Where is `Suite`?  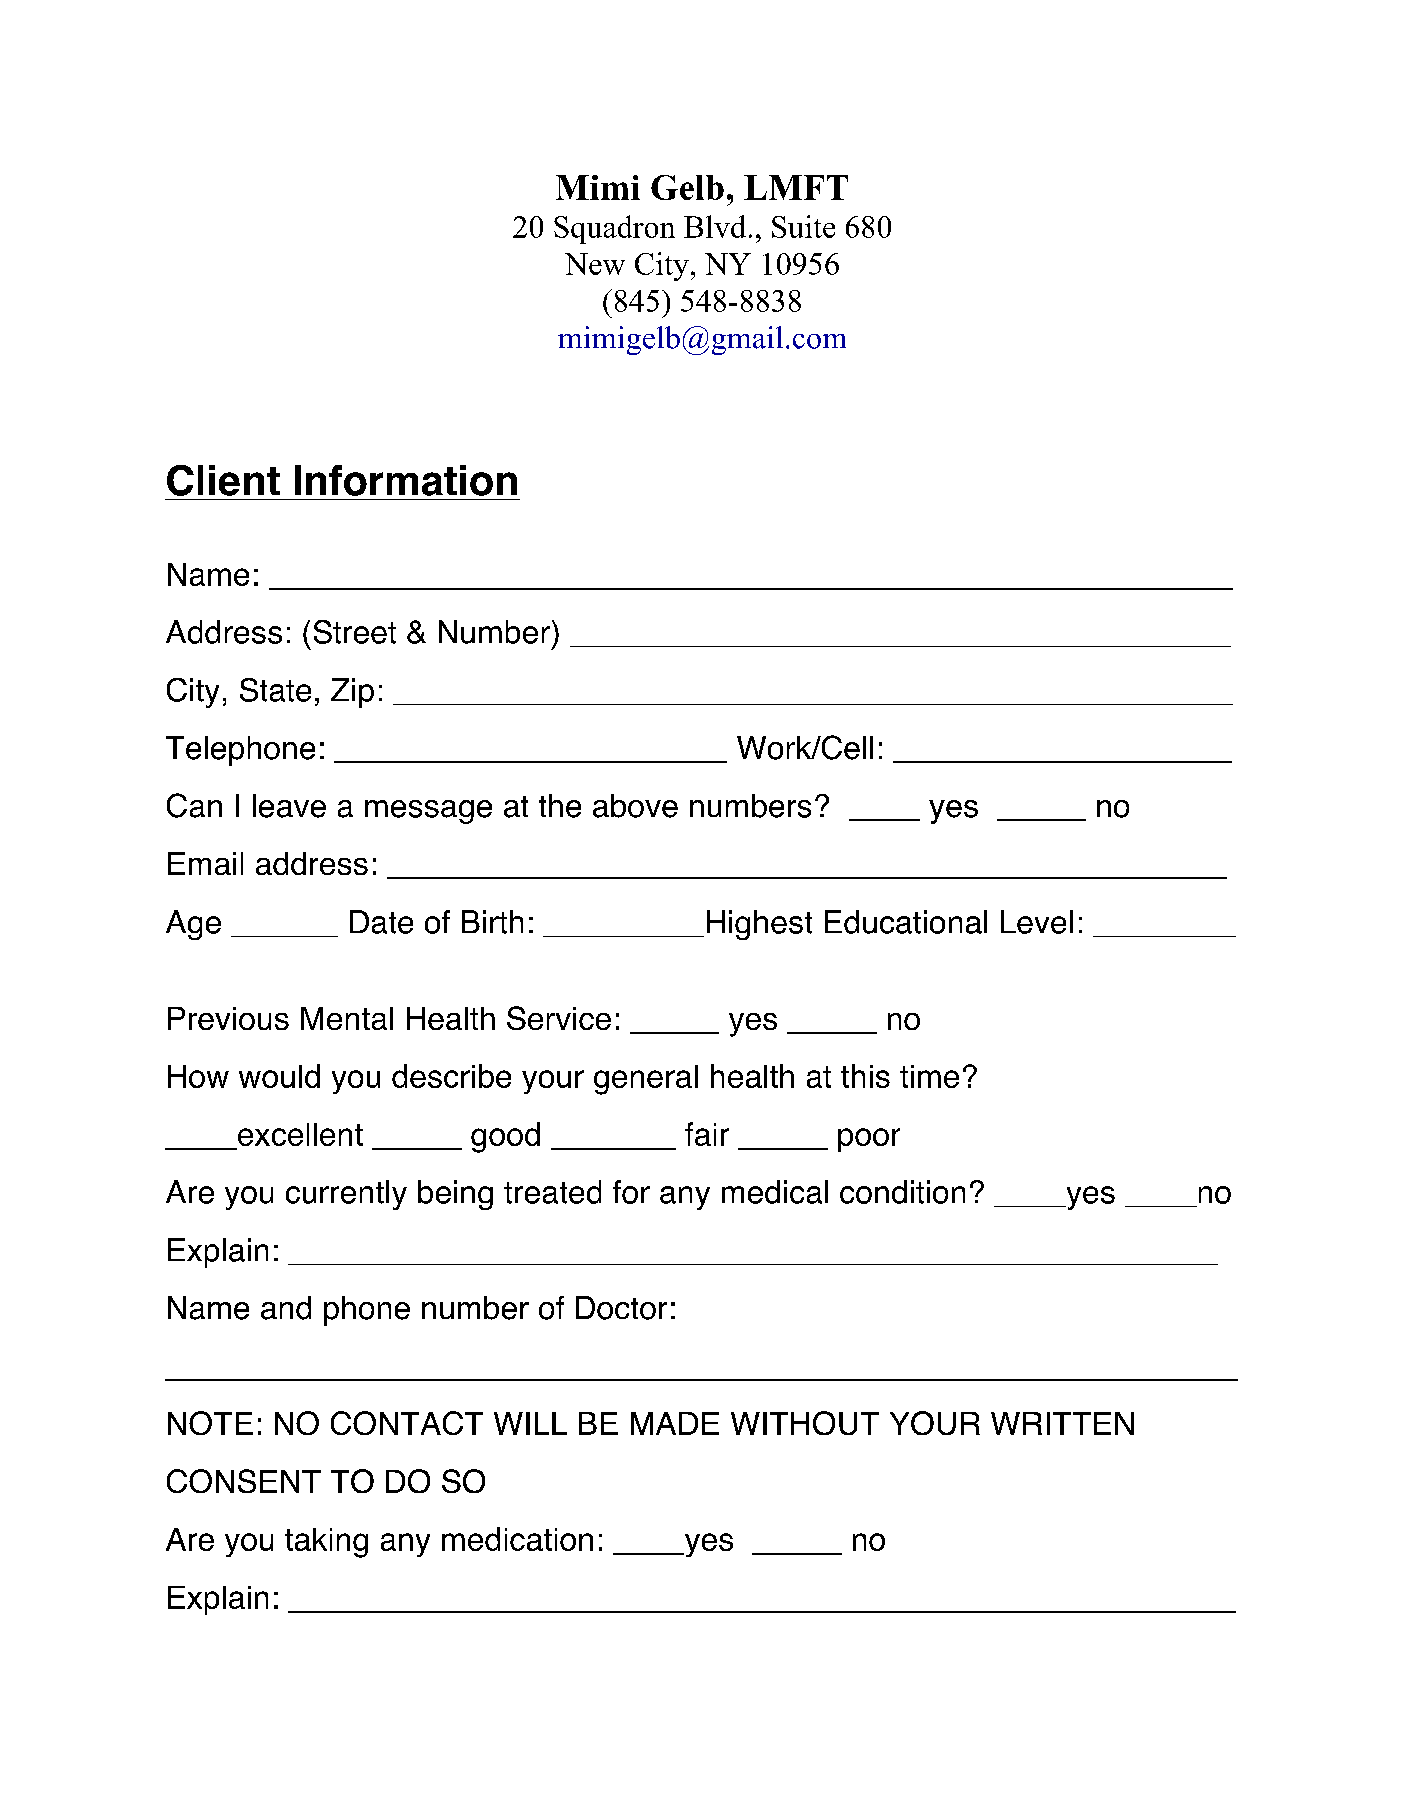
Suite is located at coordinates (803, 226).
